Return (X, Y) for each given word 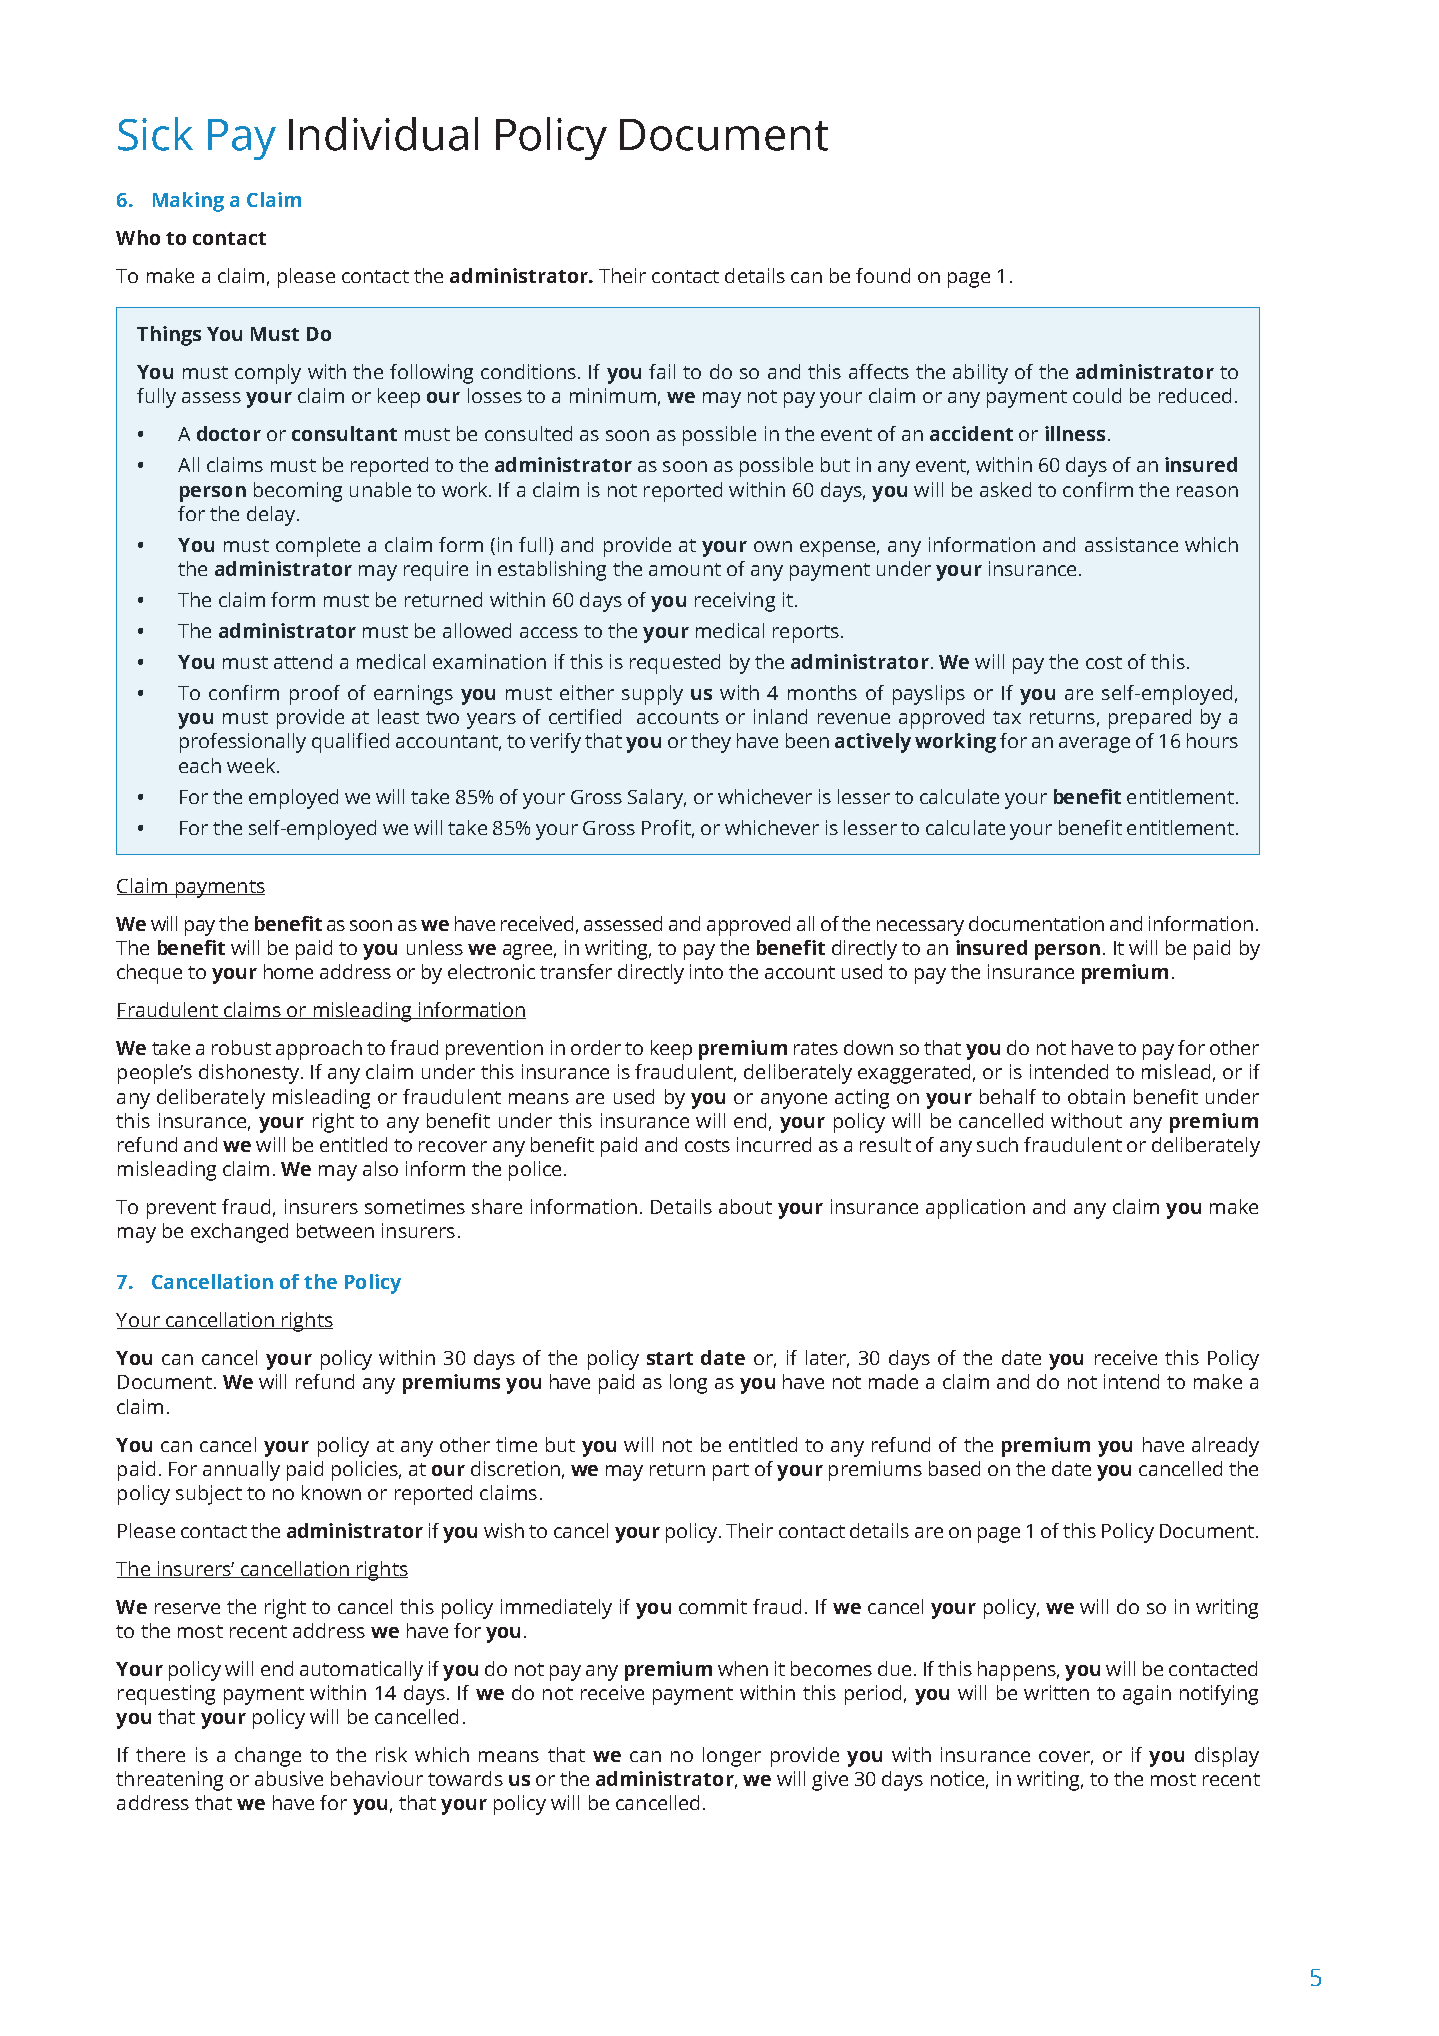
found (883, 275)
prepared (1150, 719)
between (335, 1230)
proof (315, 695)
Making (188, 202)
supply (652, 695)
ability (980, 374)
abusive (289, 1778)
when (743, 1668)
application (975, 1209)
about (745, 1206)
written (1056, 1692)
